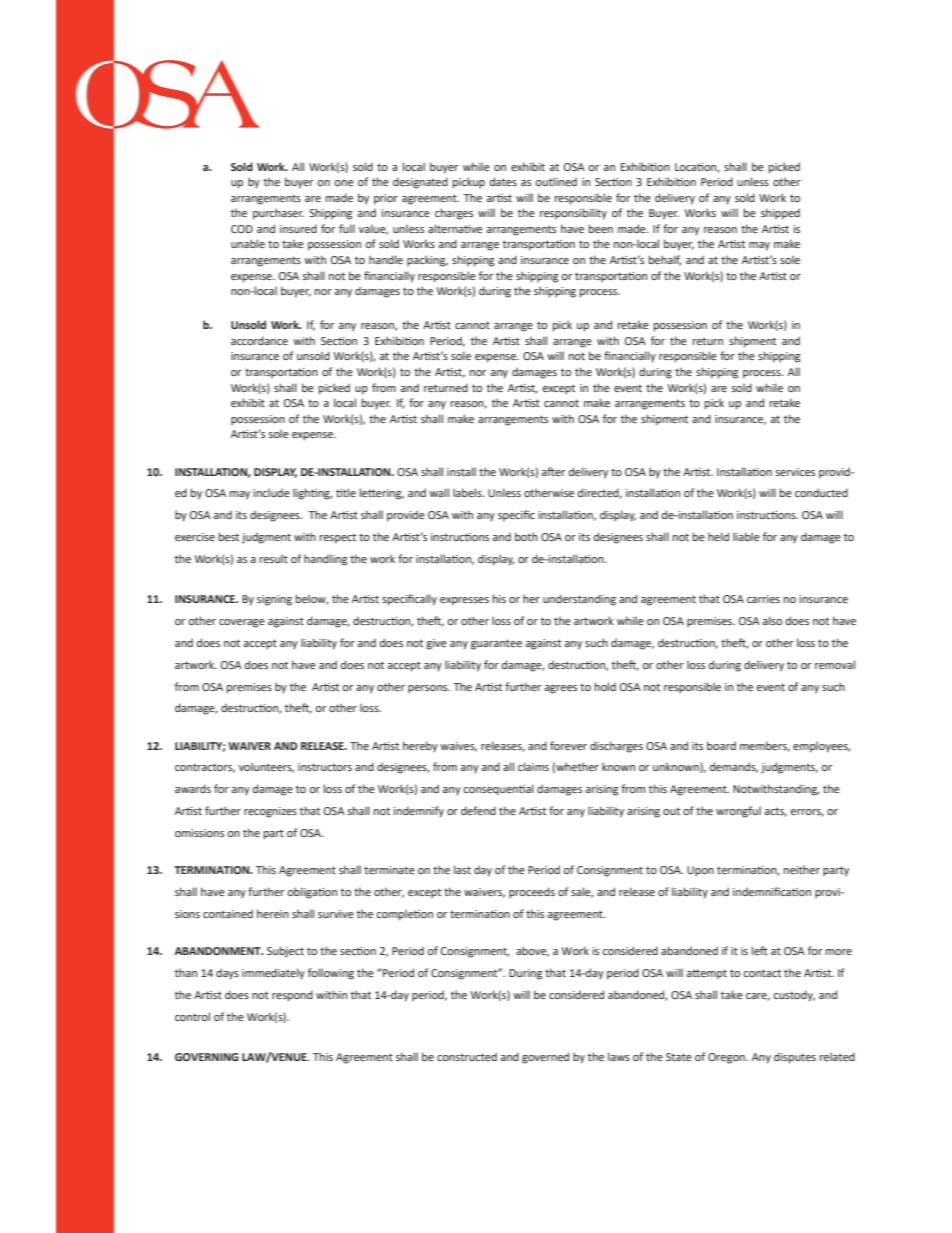 Image resolution: width=952 pixels, height=1233 pixels. I want to click on shipped, so click(780, 214).
